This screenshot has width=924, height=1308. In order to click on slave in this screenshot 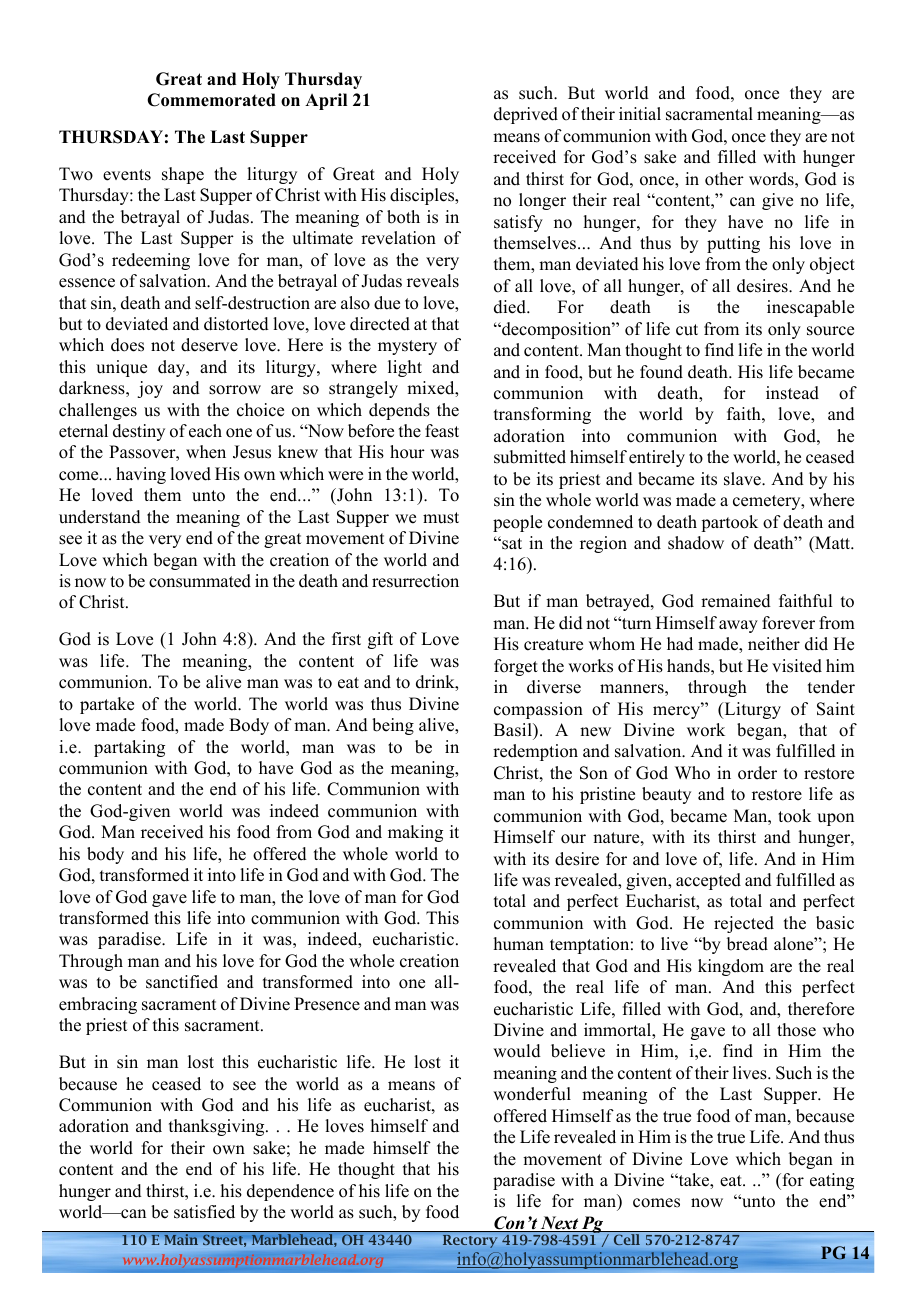, I will do `click(743, 479)`.
